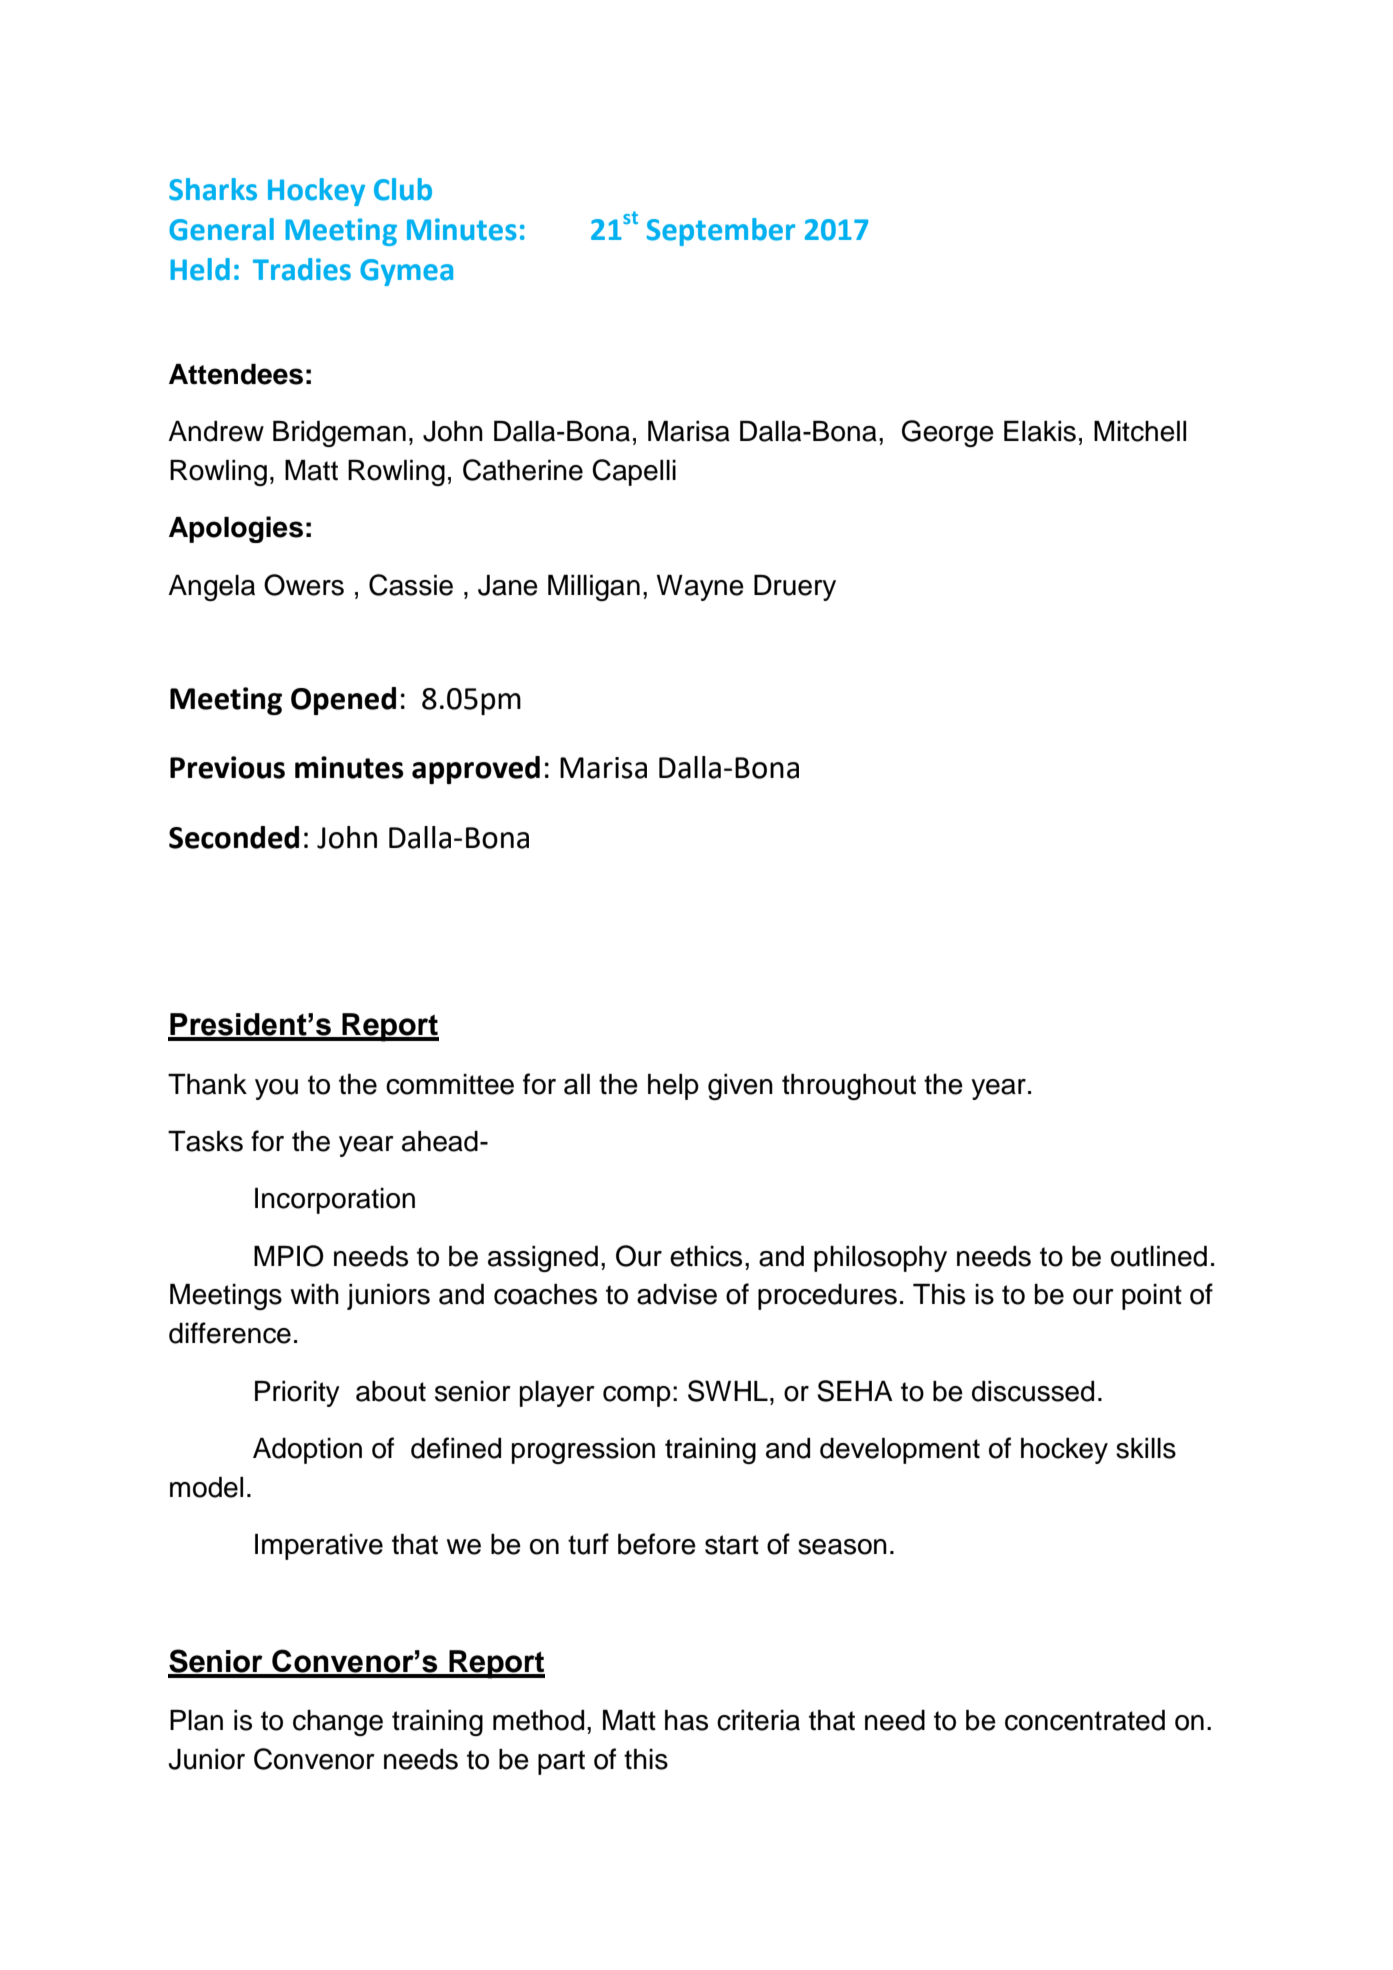 The width and height of the page is (1393, 1970). What do you see at coordinates (302, 269) in the page?
I see `Tradies` at bounding box center [302, 269].
